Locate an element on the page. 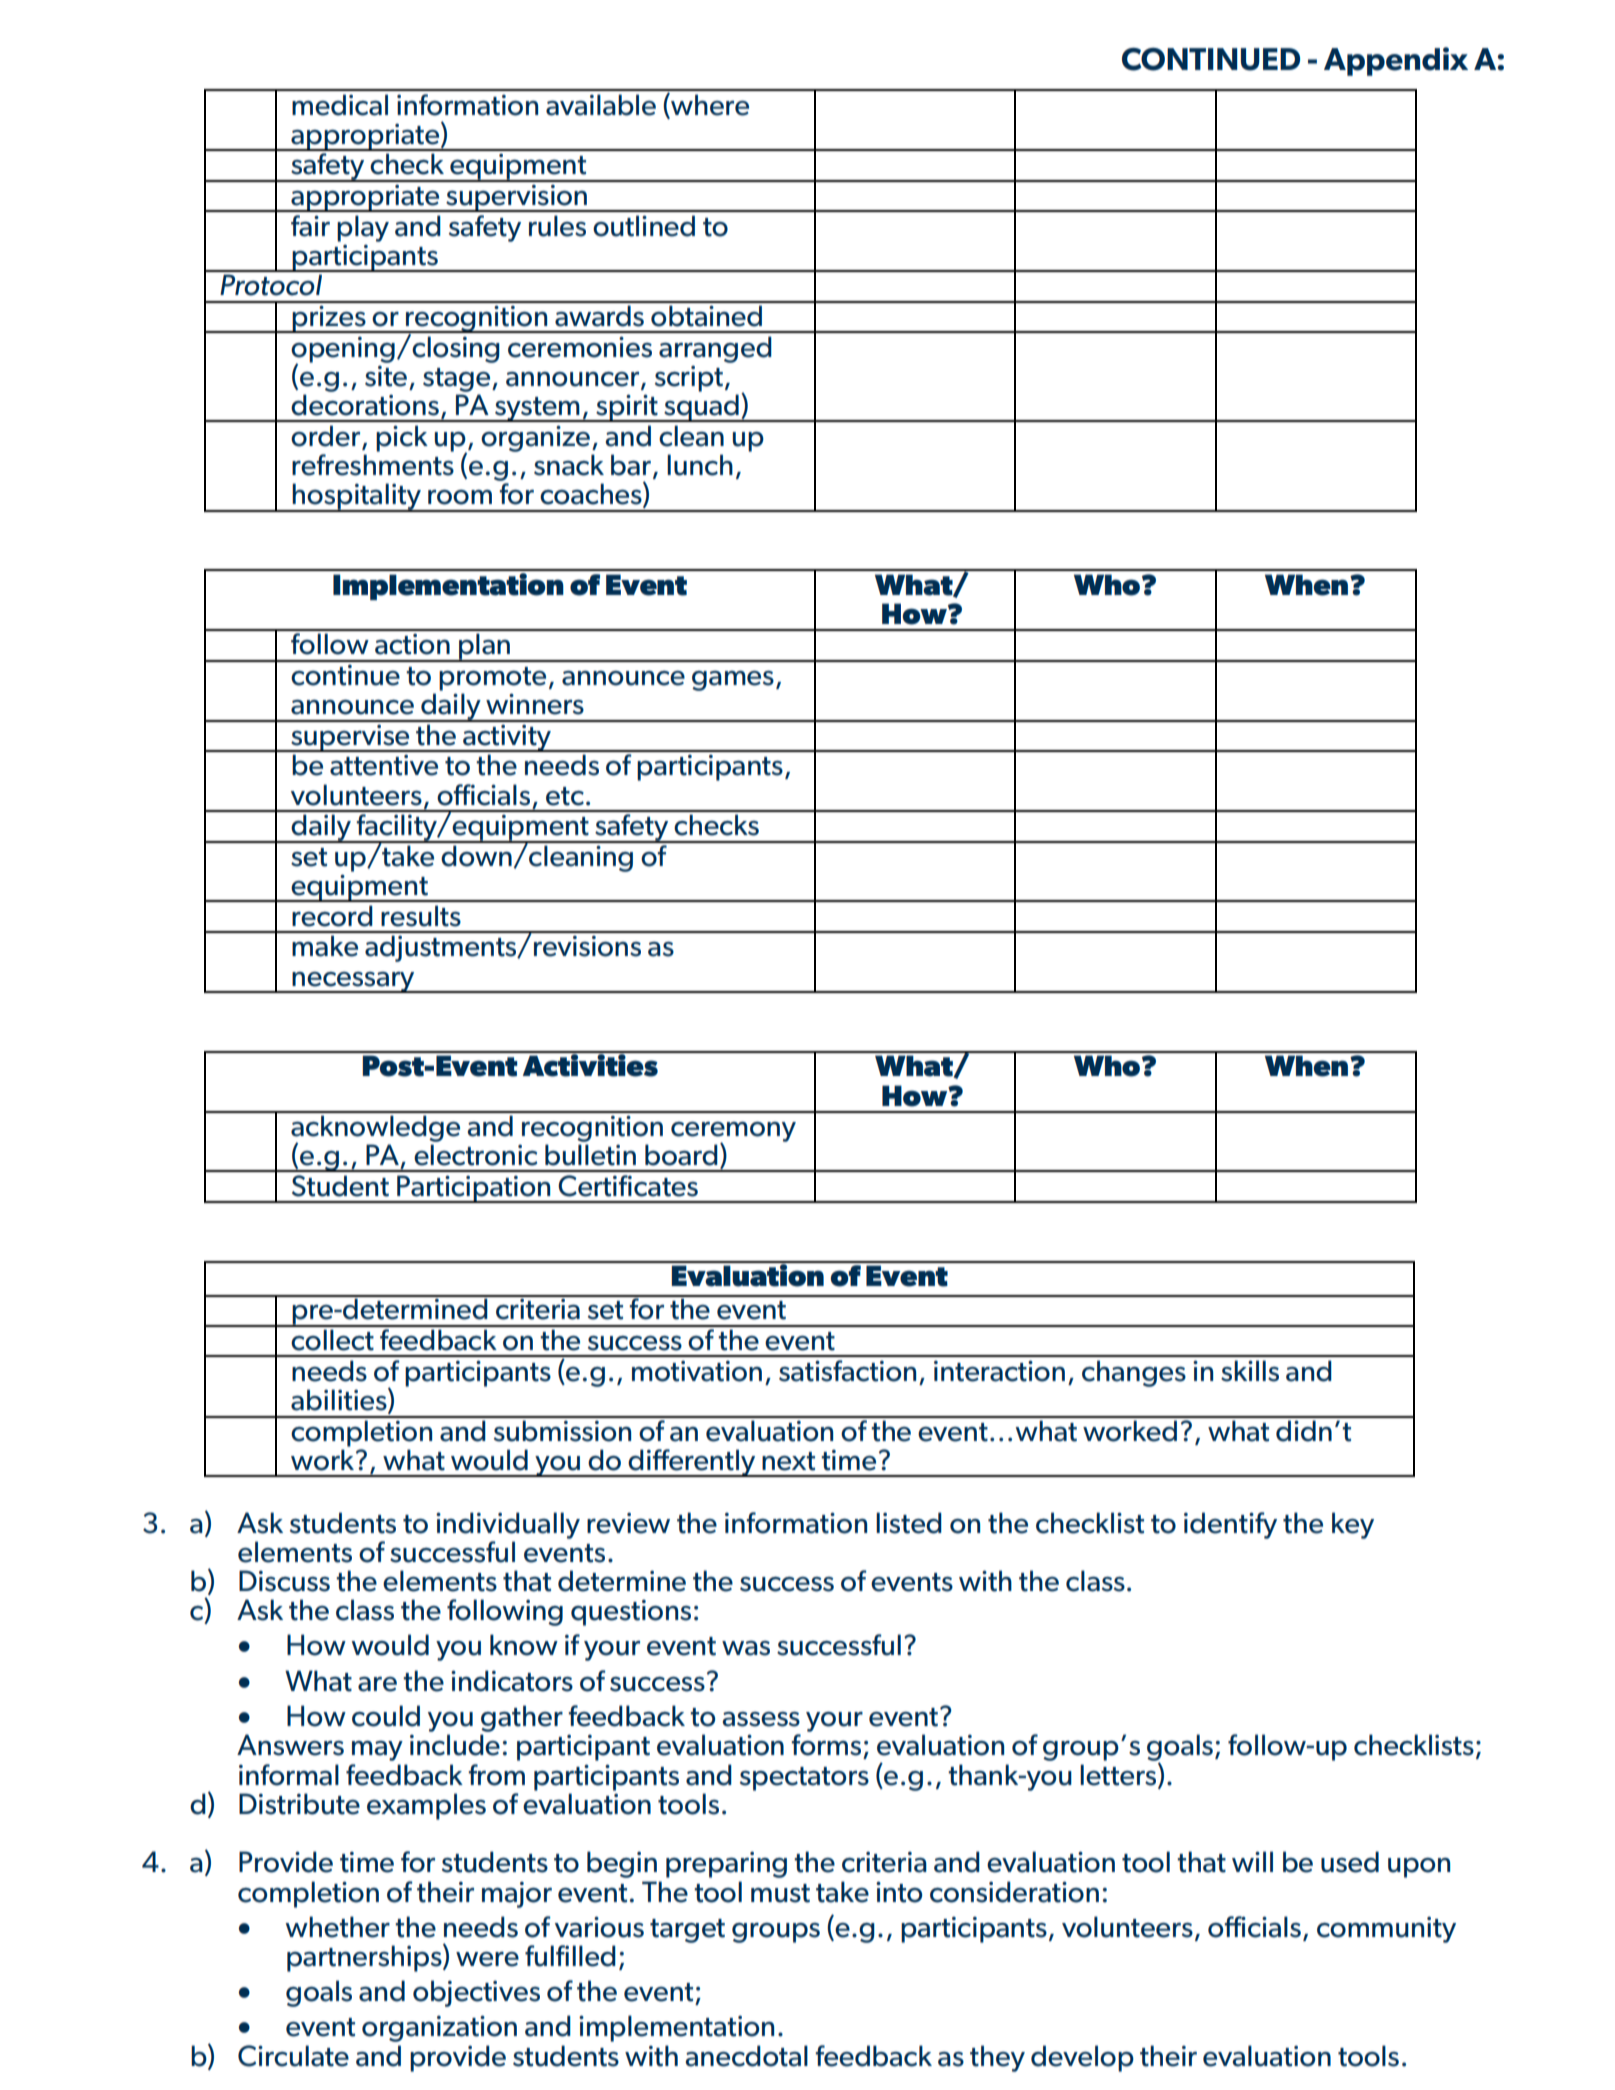  Participation is located at coordinates (474, 1189).
